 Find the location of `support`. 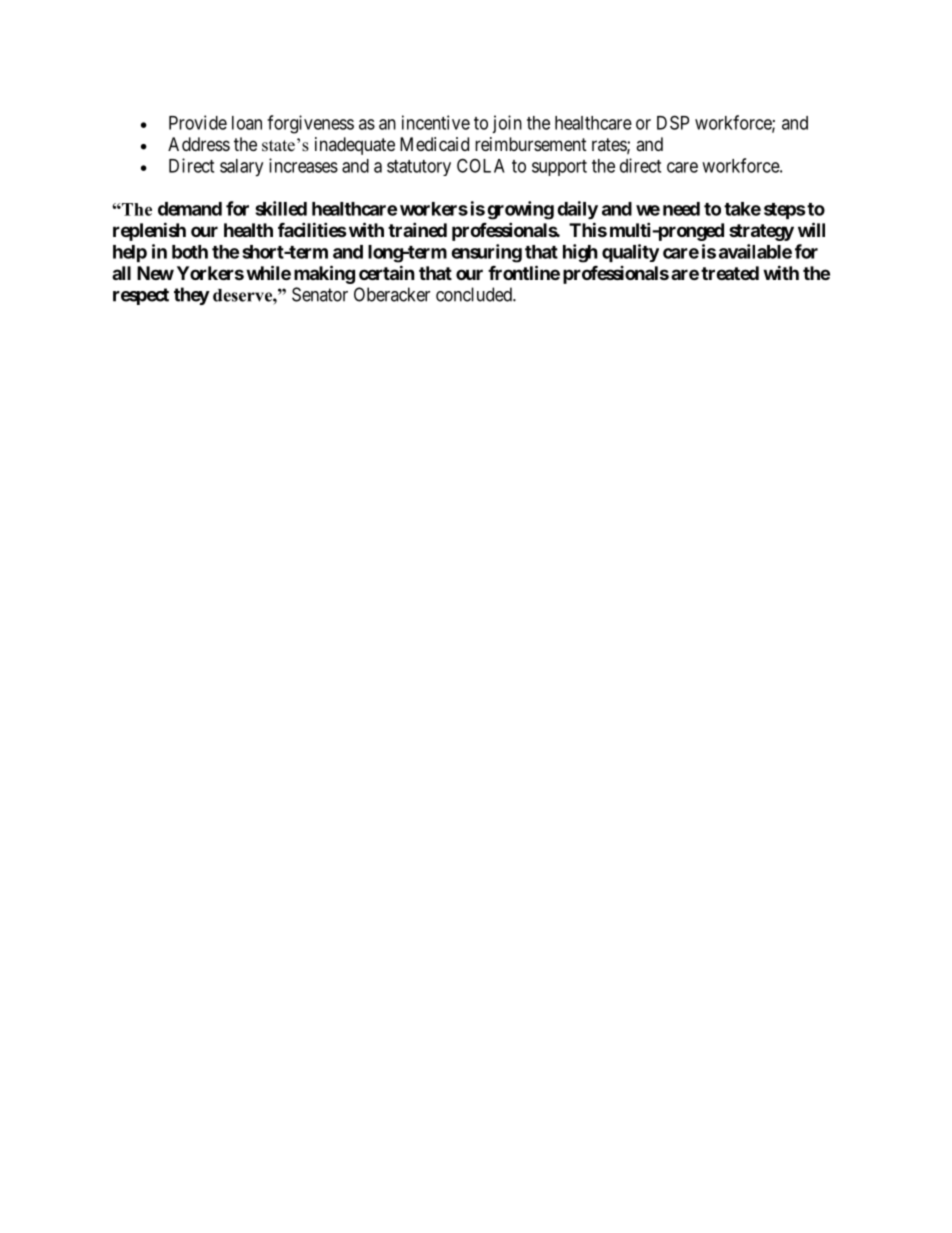

support is located at coordinates (559, 168).
